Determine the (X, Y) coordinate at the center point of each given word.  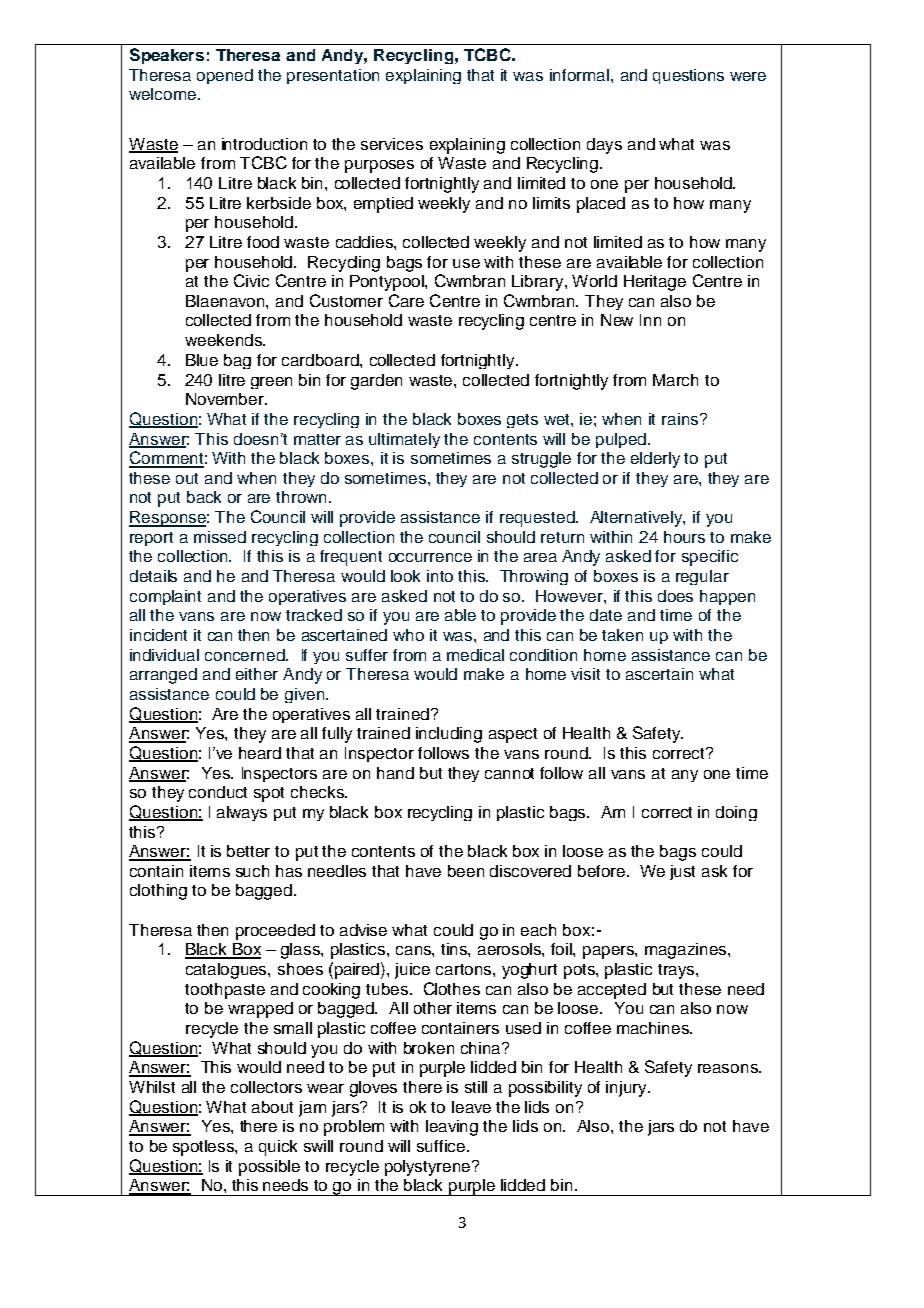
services (392, 144)
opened (225, 76)
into (440, 576)
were (748, 76)
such (252, 871)
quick (278, 1148)
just (682, 872)
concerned (246, 655)
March (675, 380)
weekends (224, 340)
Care (406, 300)
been (466, 871)
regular (702, 577)
